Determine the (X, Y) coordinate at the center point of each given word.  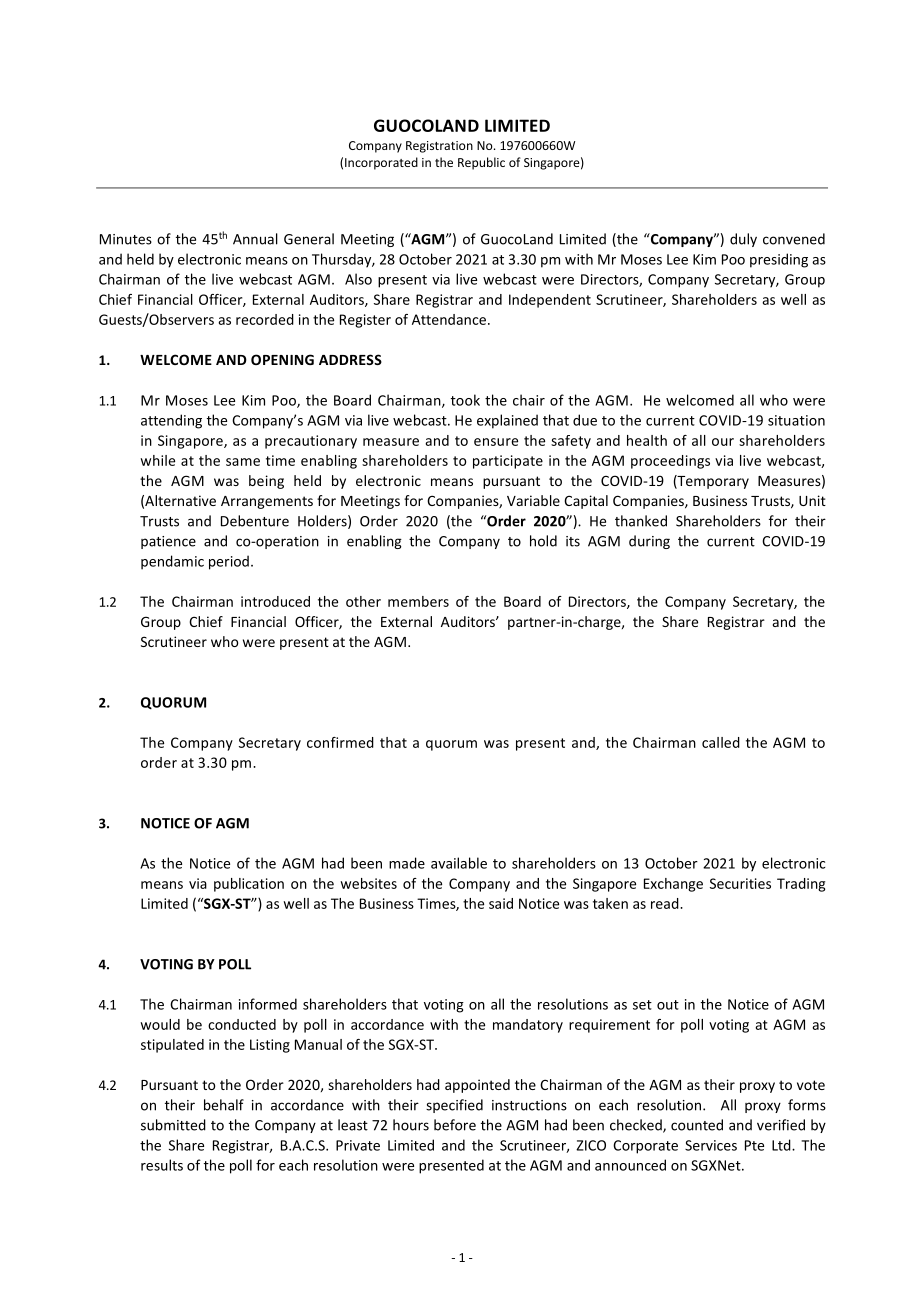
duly (743, 240)
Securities (740, 883)
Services (711, 1145)
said (501, 903)
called (721, 742)
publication (249, 885)
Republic (481, 163)
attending (171, 421)
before (455, 1125)
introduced (275, 601)
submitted (173, 1125)
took (465, 400)
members (418, 601)
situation (796, 420)
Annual (255, 239)
